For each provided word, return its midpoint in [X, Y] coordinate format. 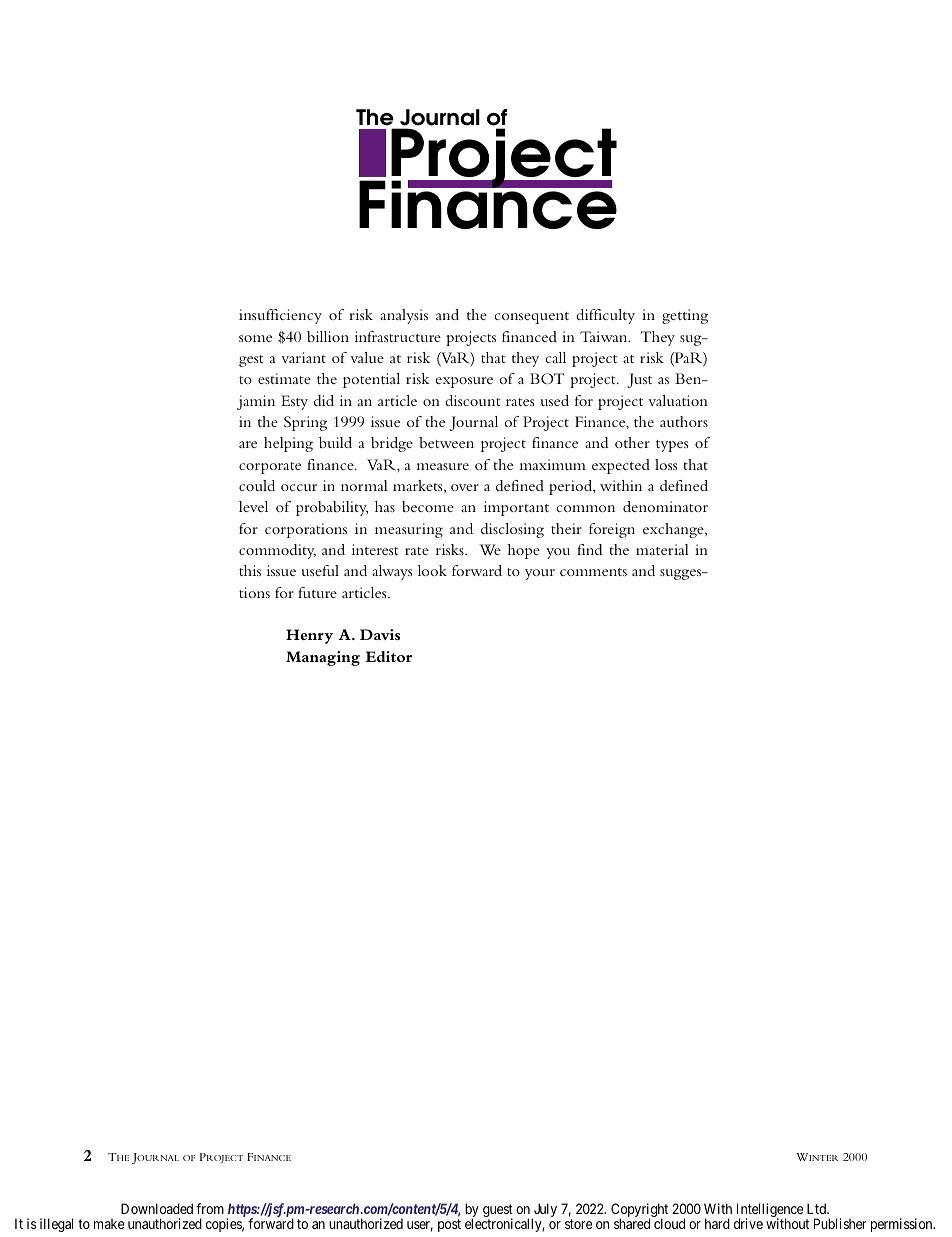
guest [498, 1212]
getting [685, 316]
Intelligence [770, 1211]
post [449, 1225]
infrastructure [398, 336]
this [250, 570]
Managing [323, 658]
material [662, 549]
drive [748, 1223]
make [109, 1223]
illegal [56, 1225]
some [255, 338]
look [432, 570]
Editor [388, 656]
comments [593, 572]
